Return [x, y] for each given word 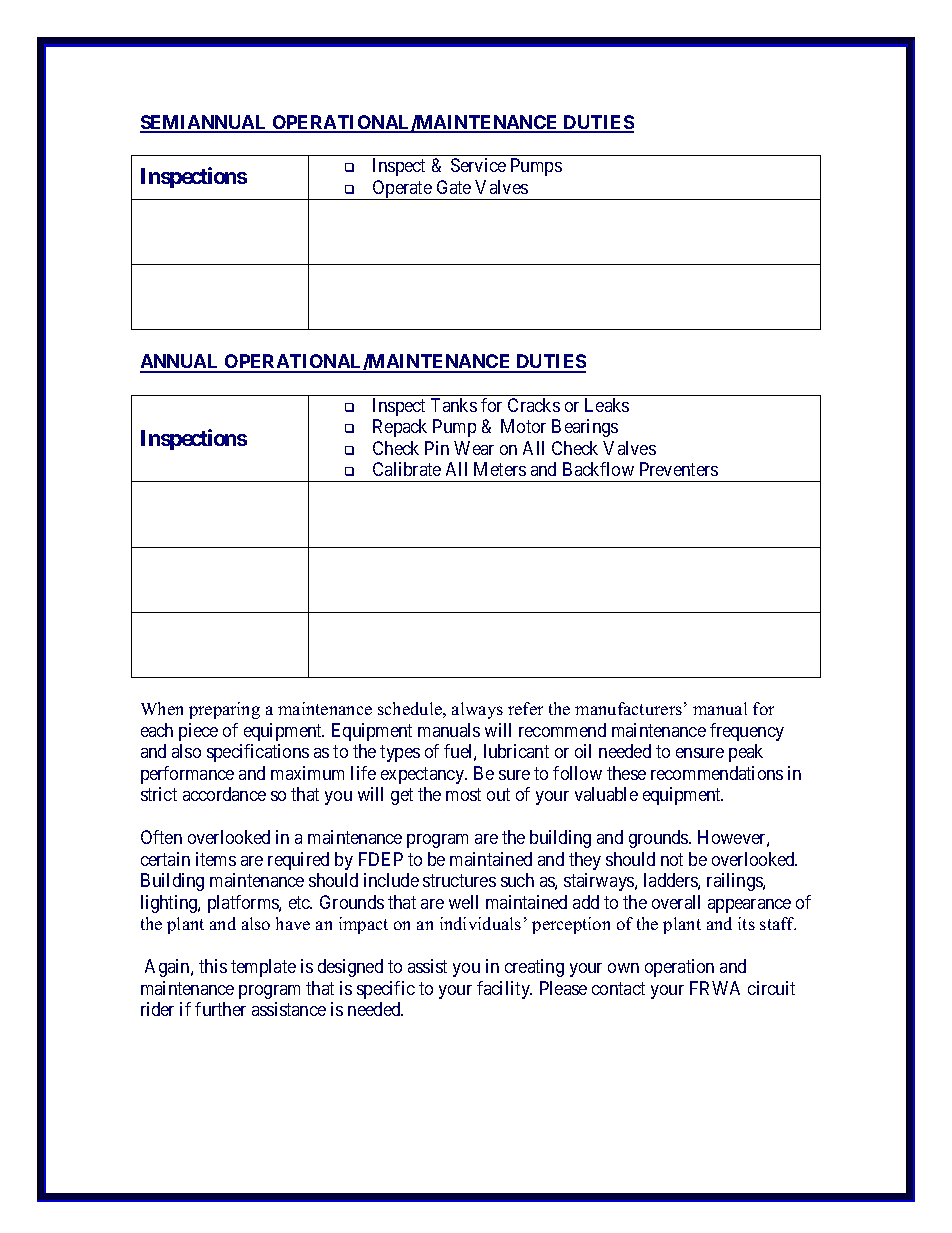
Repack [400, 428]
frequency [747, 732]
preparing [224, 710]
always [477, 710]
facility [504, 990]
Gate [454, 187]
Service [478, 165]
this [213, 966]
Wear [474, 448]
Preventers [679, 469]
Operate [402, 190]
